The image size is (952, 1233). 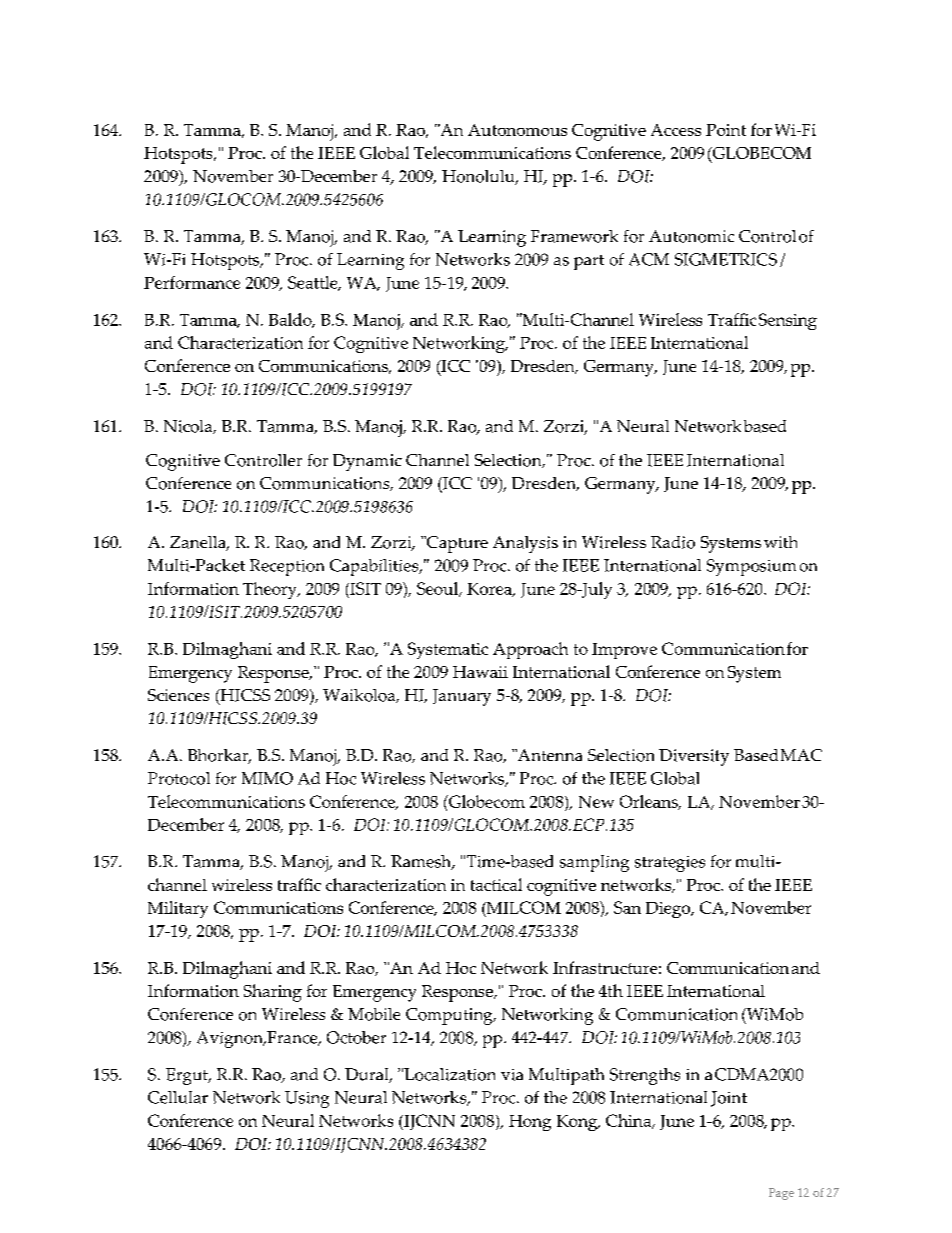 I want to click on Capture, so click(x=456, y=544).
